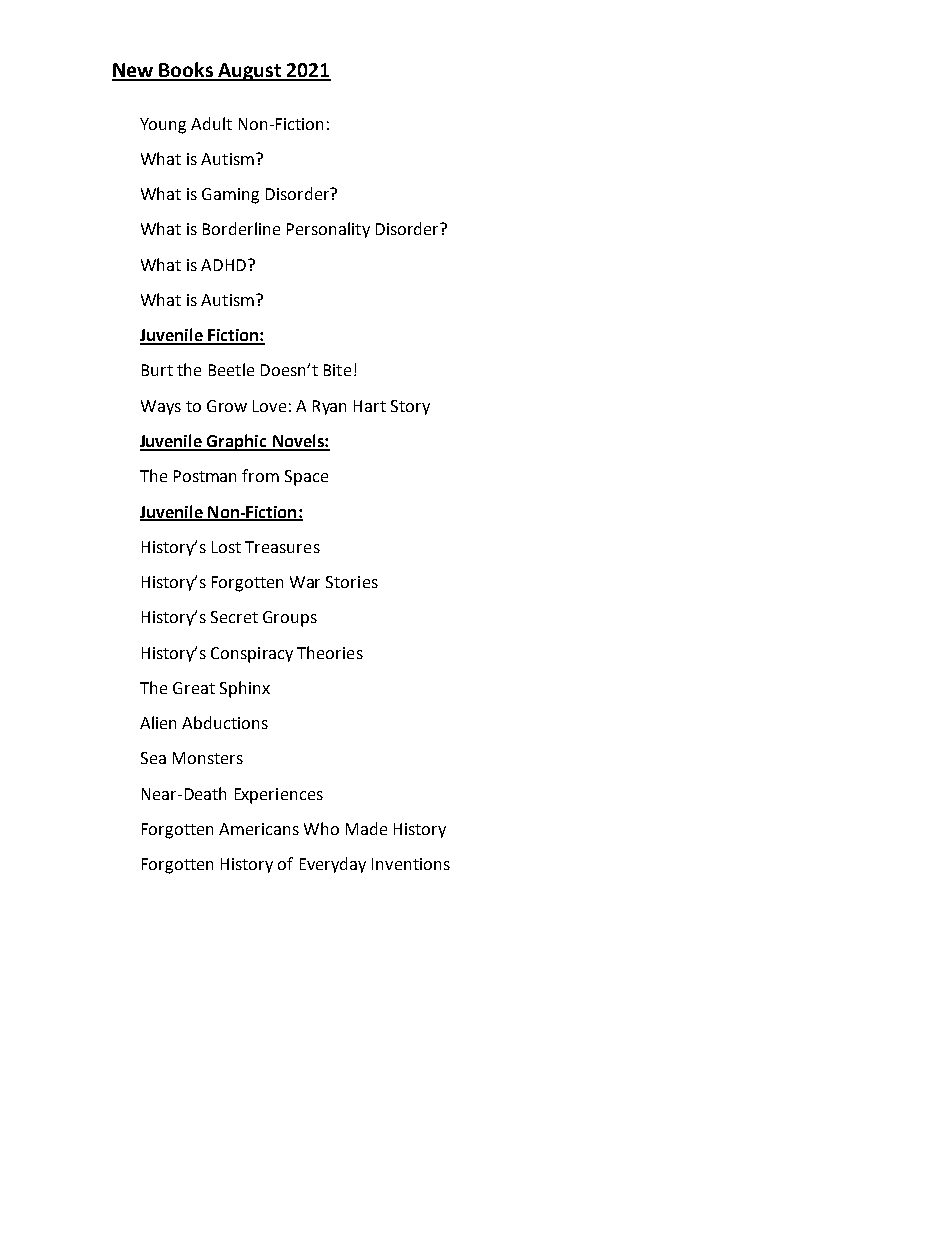 Image resolution: width=952 pixels, height=1233 pixels. I want to click on Borderline, so click(241, 228).
